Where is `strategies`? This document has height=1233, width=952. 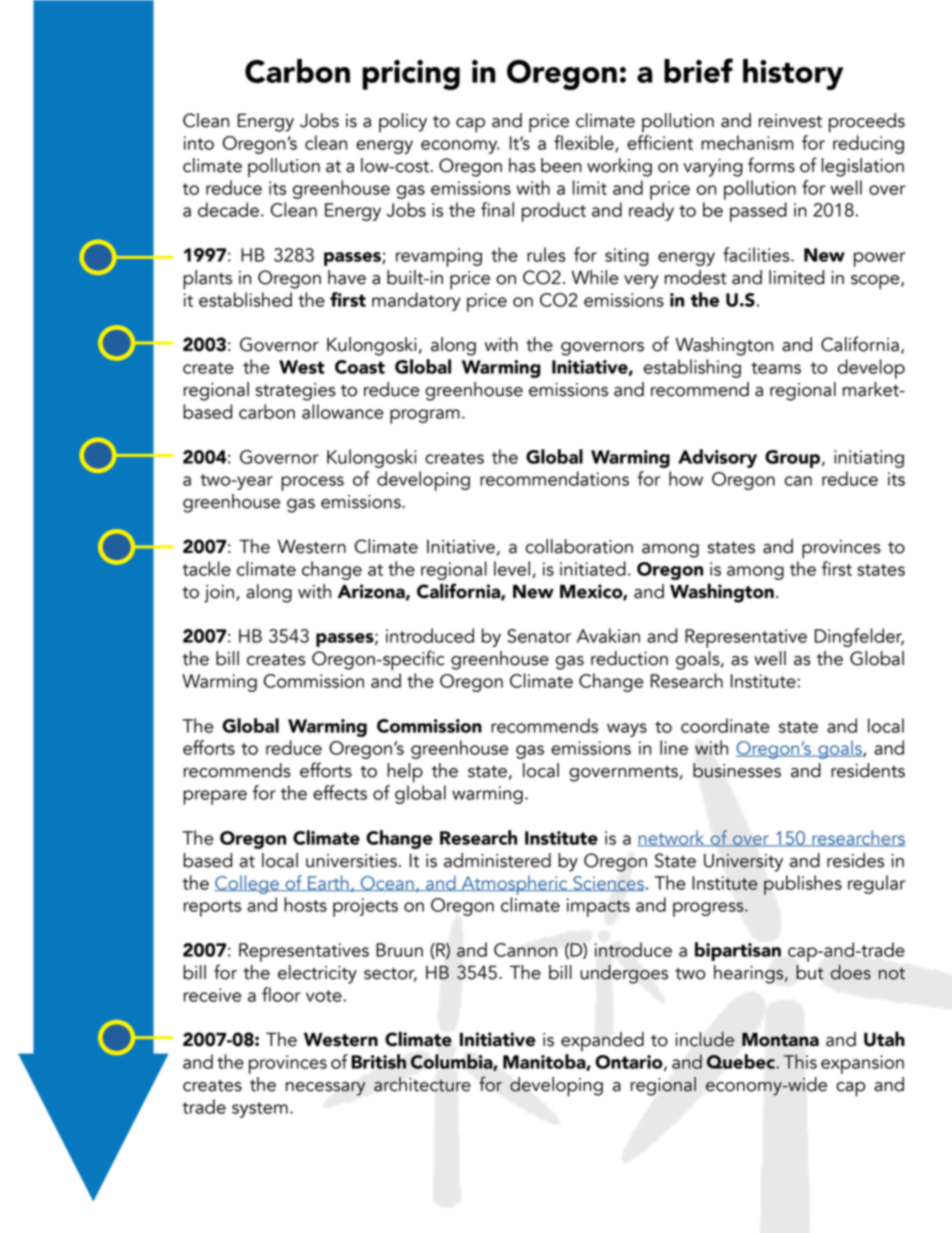 strategies is located at coordinates (296, 392).
